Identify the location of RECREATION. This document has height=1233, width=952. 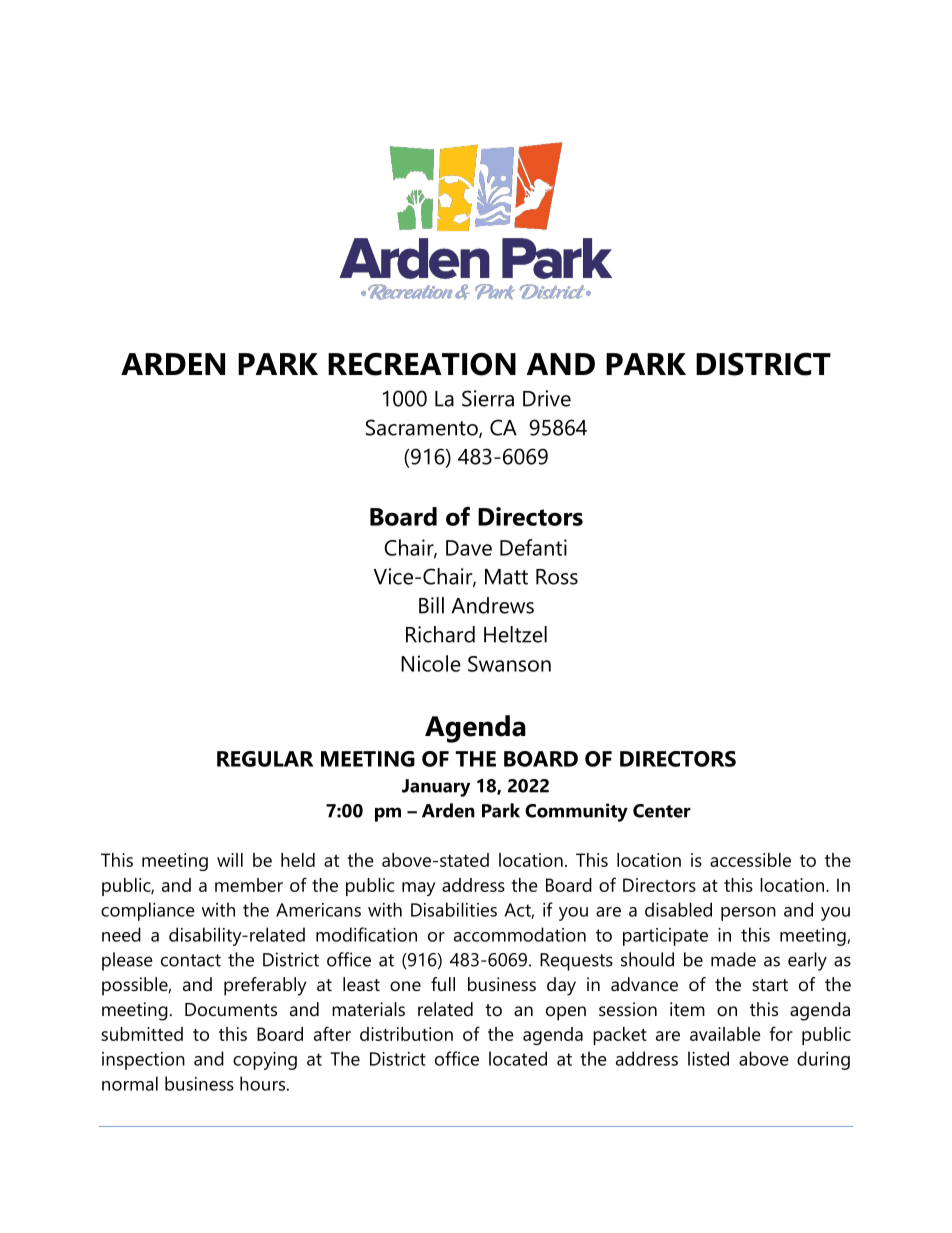
(422, 364).
